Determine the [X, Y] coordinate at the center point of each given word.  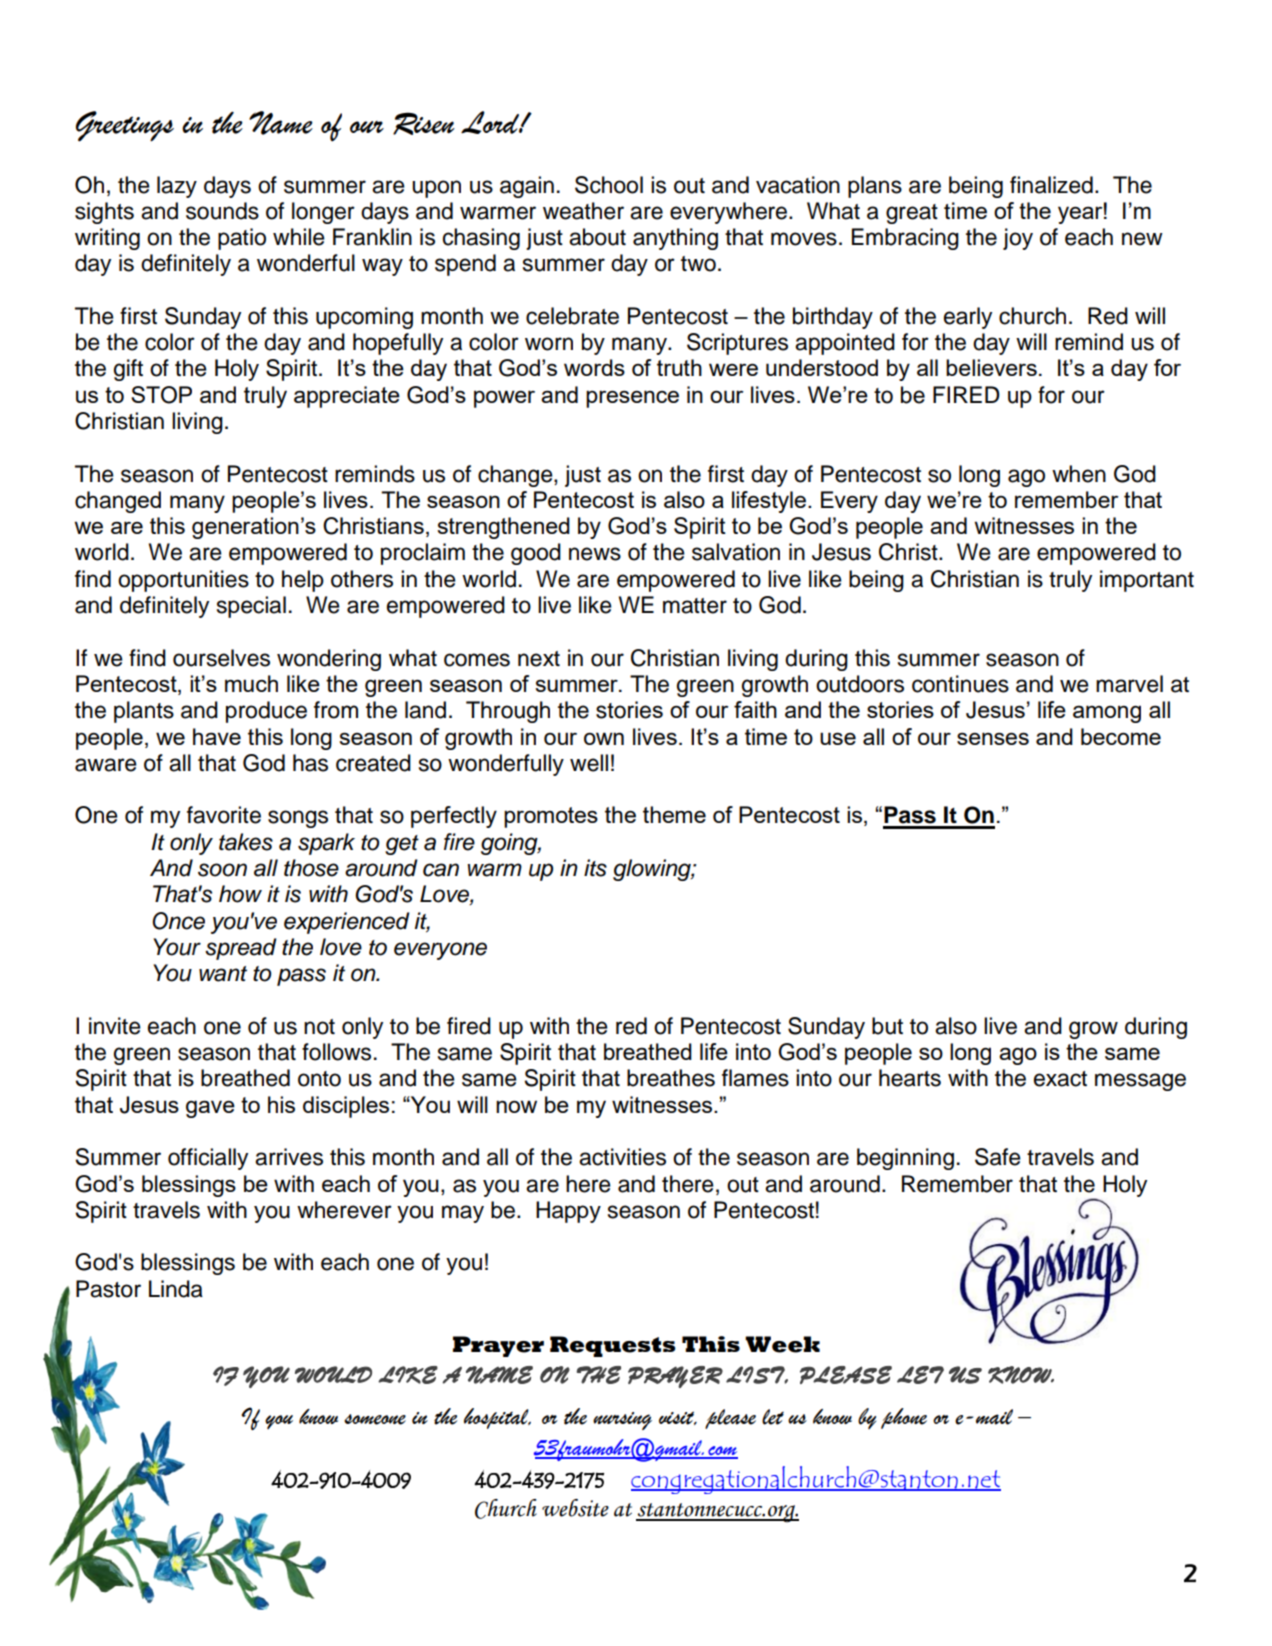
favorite [224, 815]
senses [993, 738]
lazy [177, 187]
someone [375, 1419]
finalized [1051, 185]
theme [674, 814]
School [609, 185]
